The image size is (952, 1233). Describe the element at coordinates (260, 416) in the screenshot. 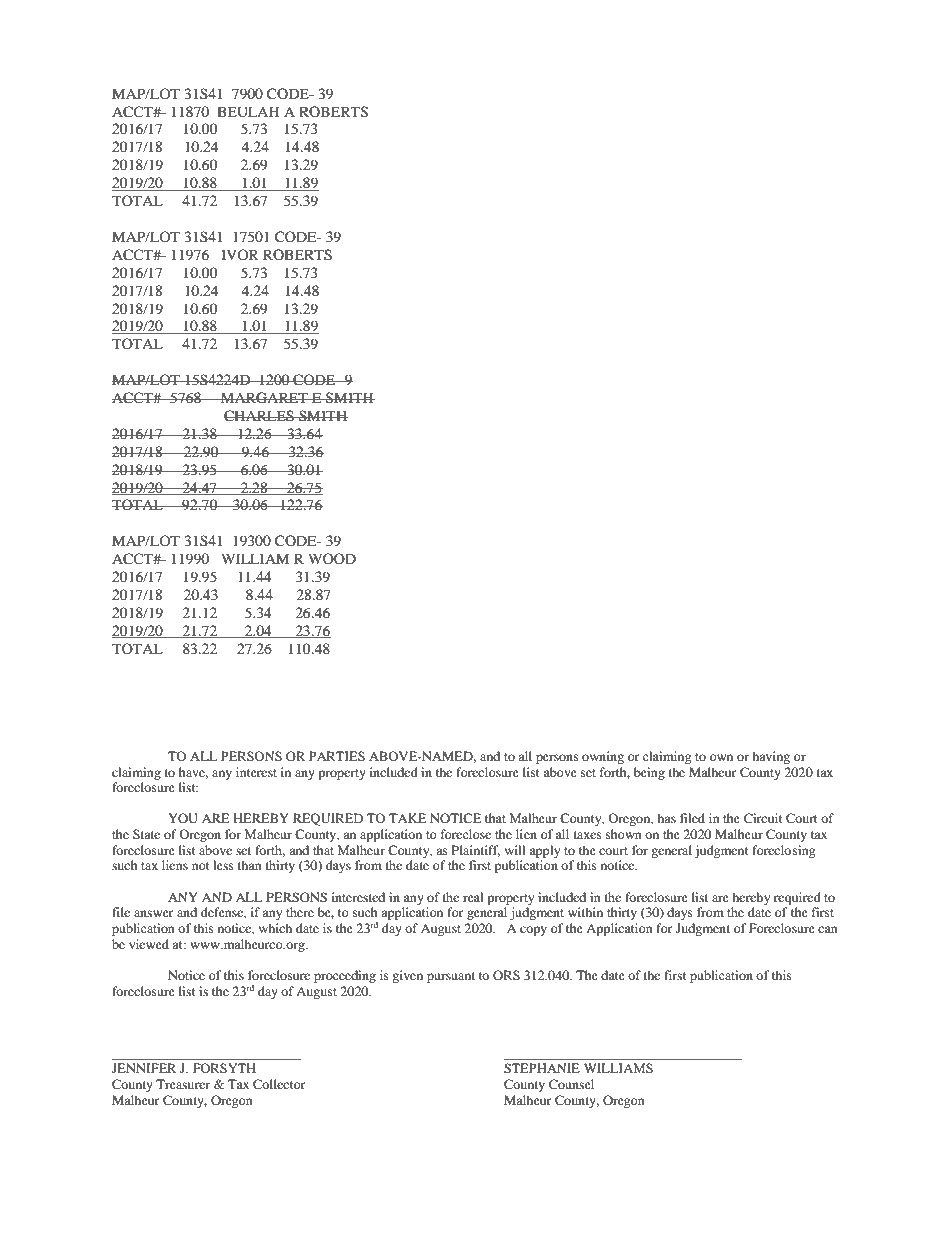

I see `CHARLES` at that location.
